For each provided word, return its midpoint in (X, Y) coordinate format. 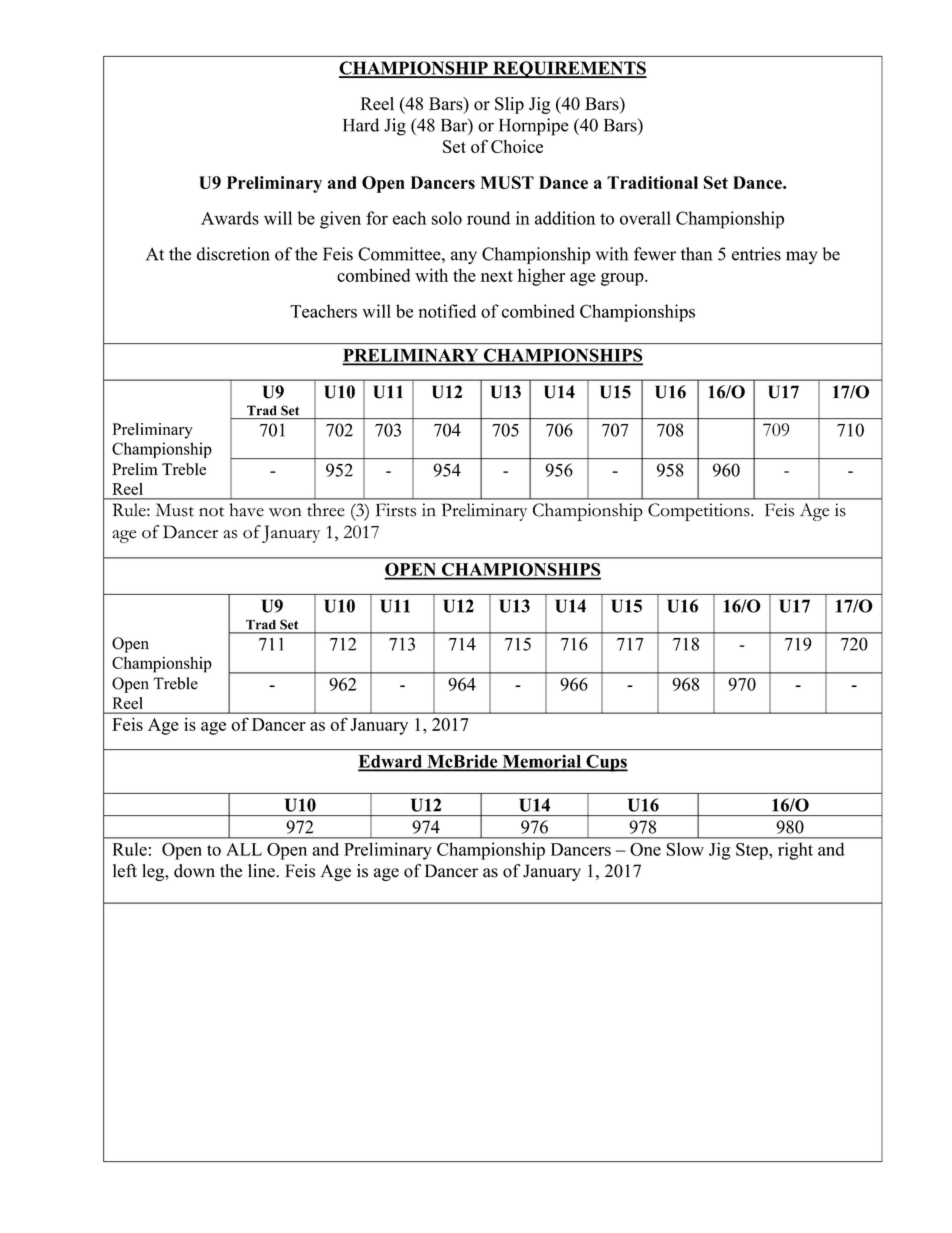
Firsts (396, 510)
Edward (391, 762)
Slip (509, 105)
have (246, 510)
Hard (361, 125)
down (194, 871)
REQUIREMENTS (569, 69)
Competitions (700, 512)
